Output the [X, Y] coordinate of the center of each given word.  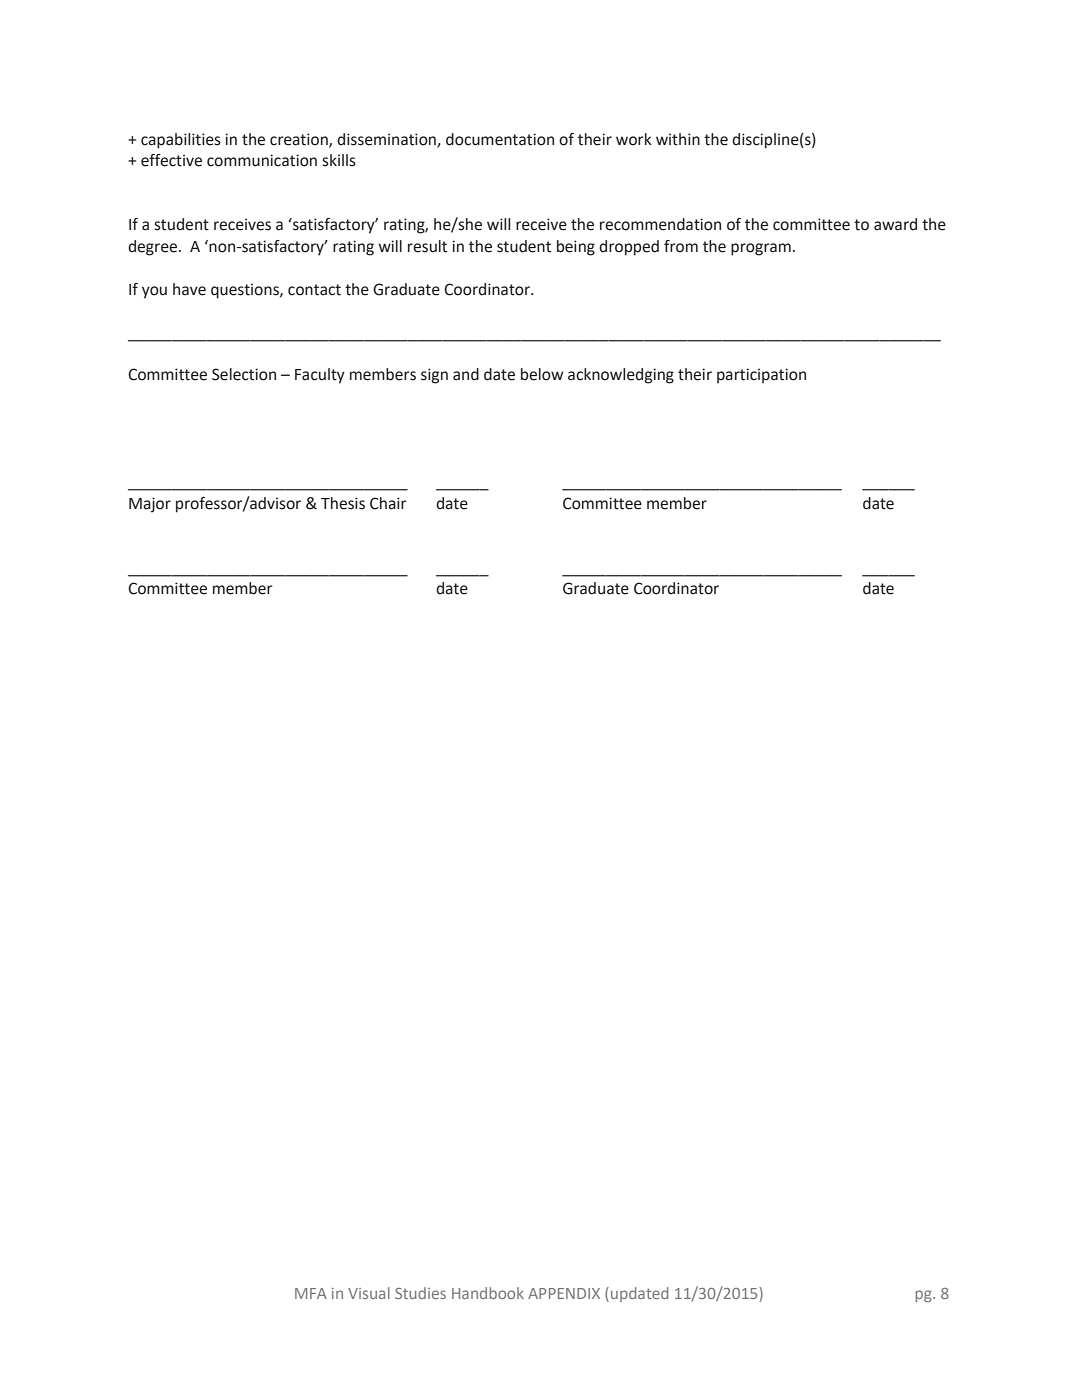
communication [262, 160]
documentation [500, 139]
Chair [388, 503]
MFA [311, 1293]
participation [761, 376]
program [761, 249]
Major [150, 505]
